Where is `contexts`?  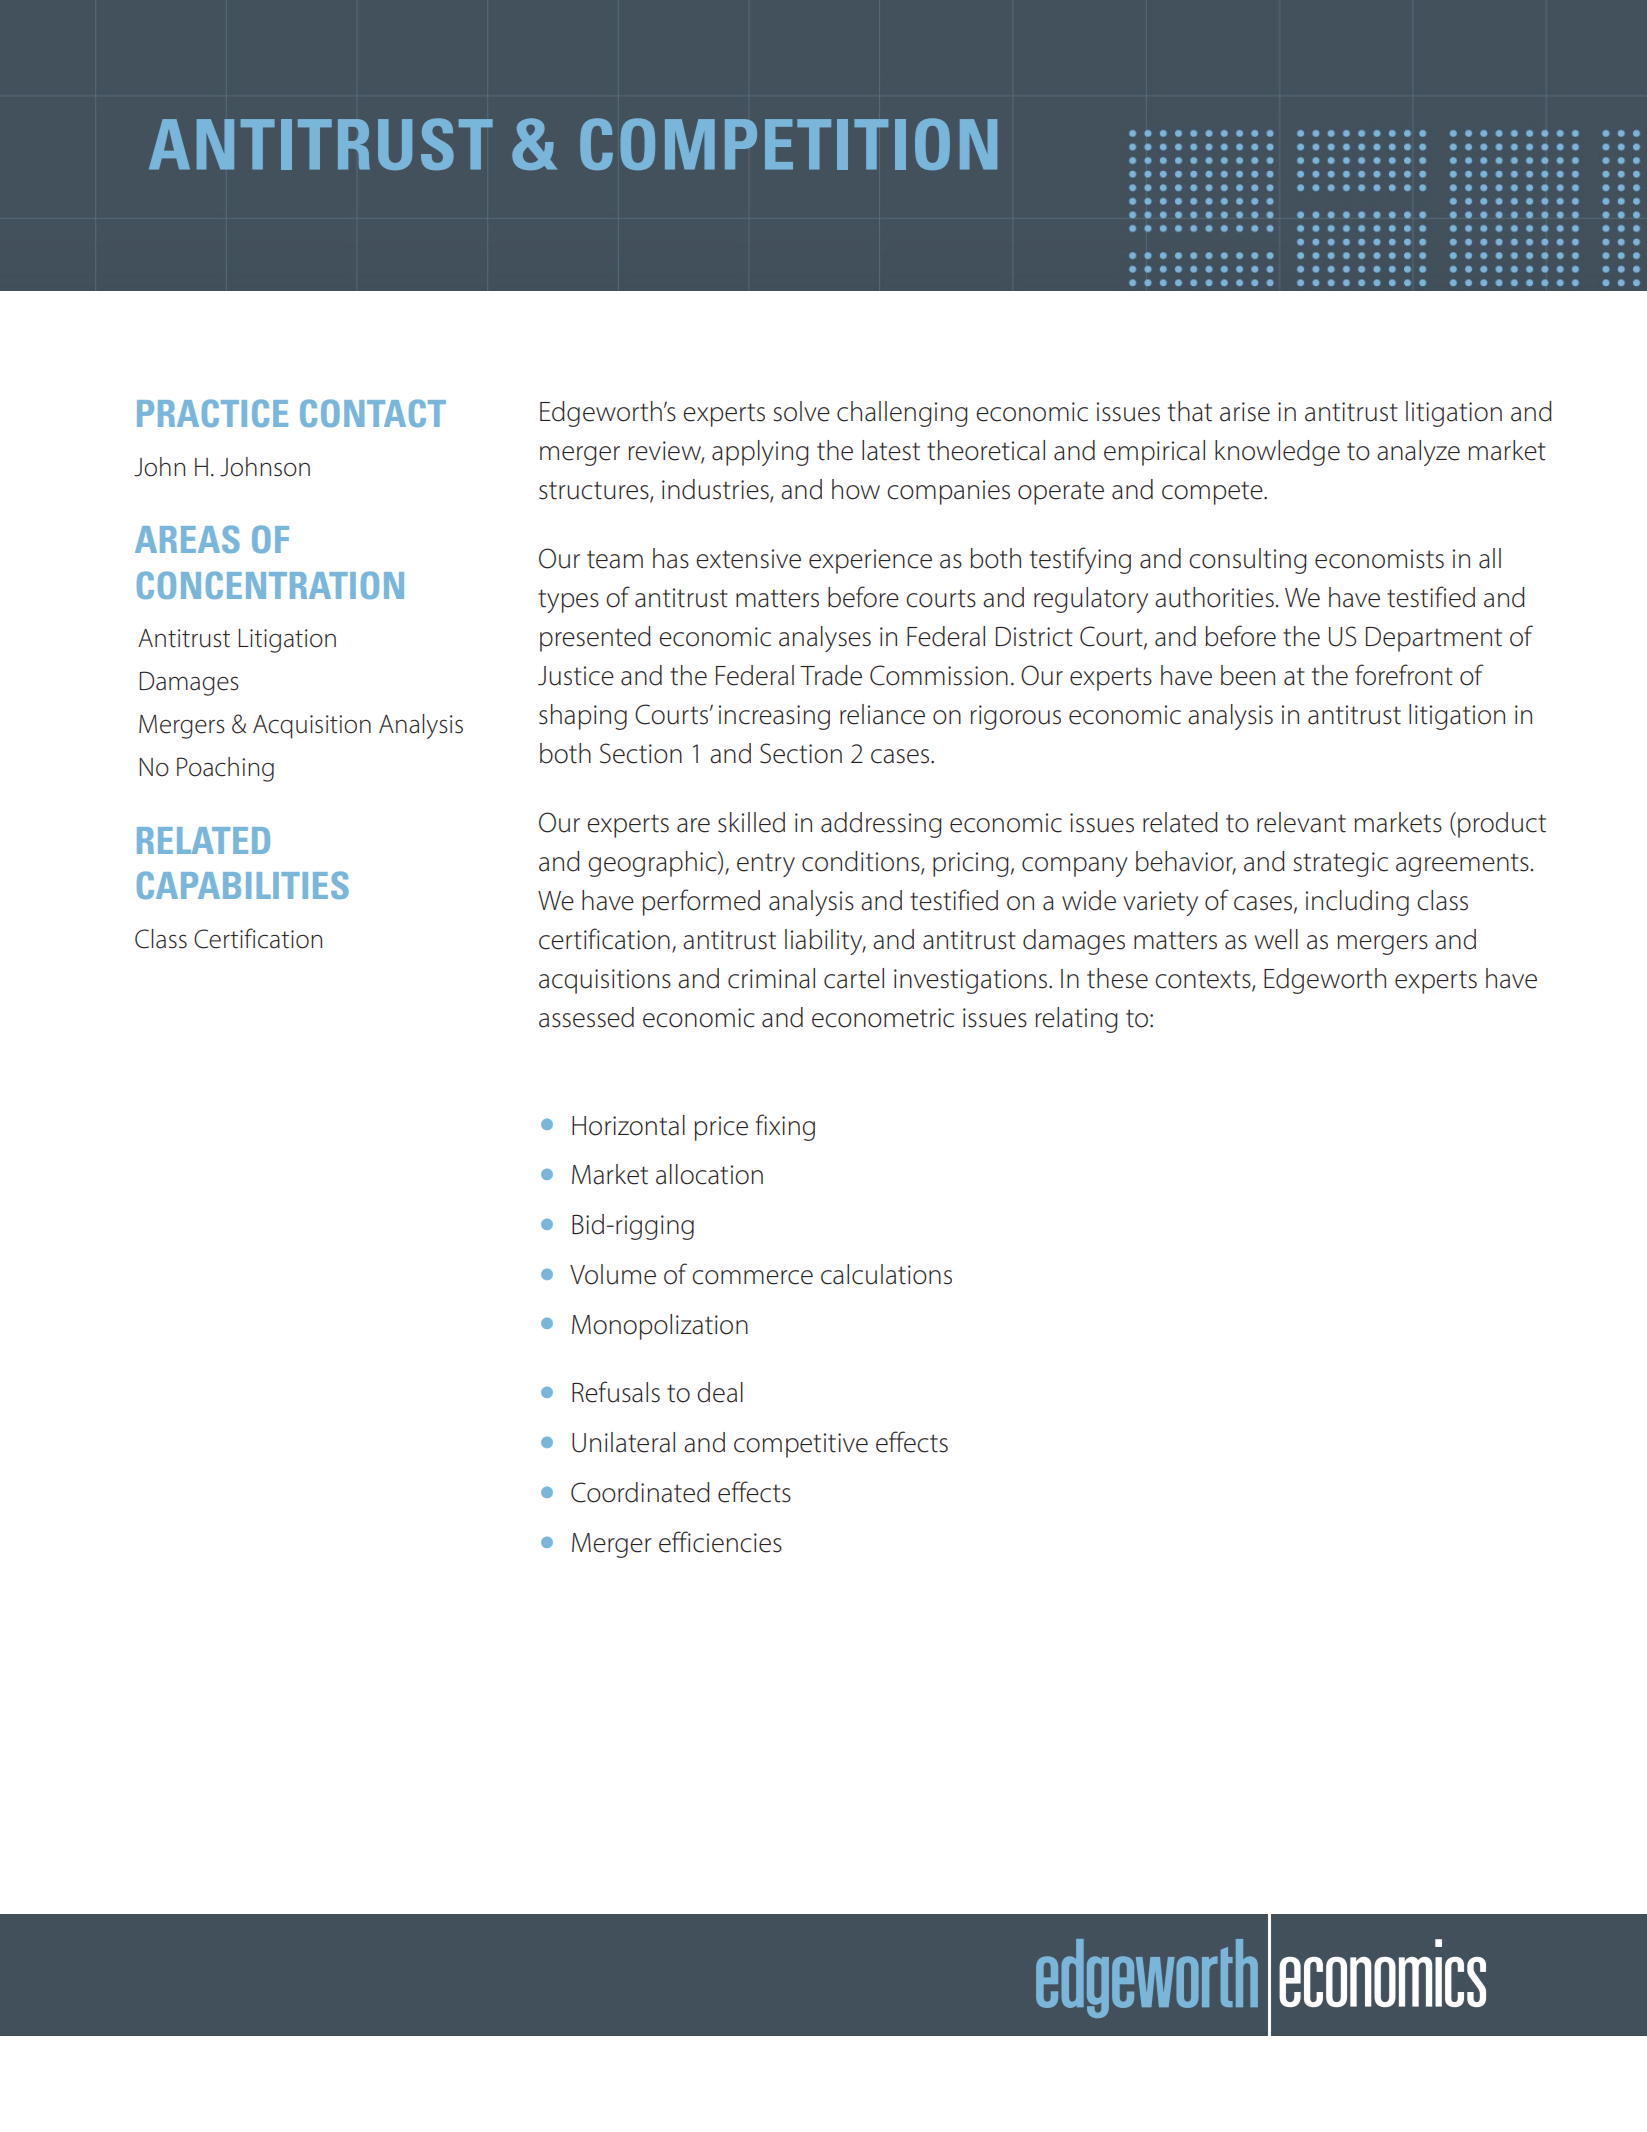
contexts is located at coordinates (1204, 980).
